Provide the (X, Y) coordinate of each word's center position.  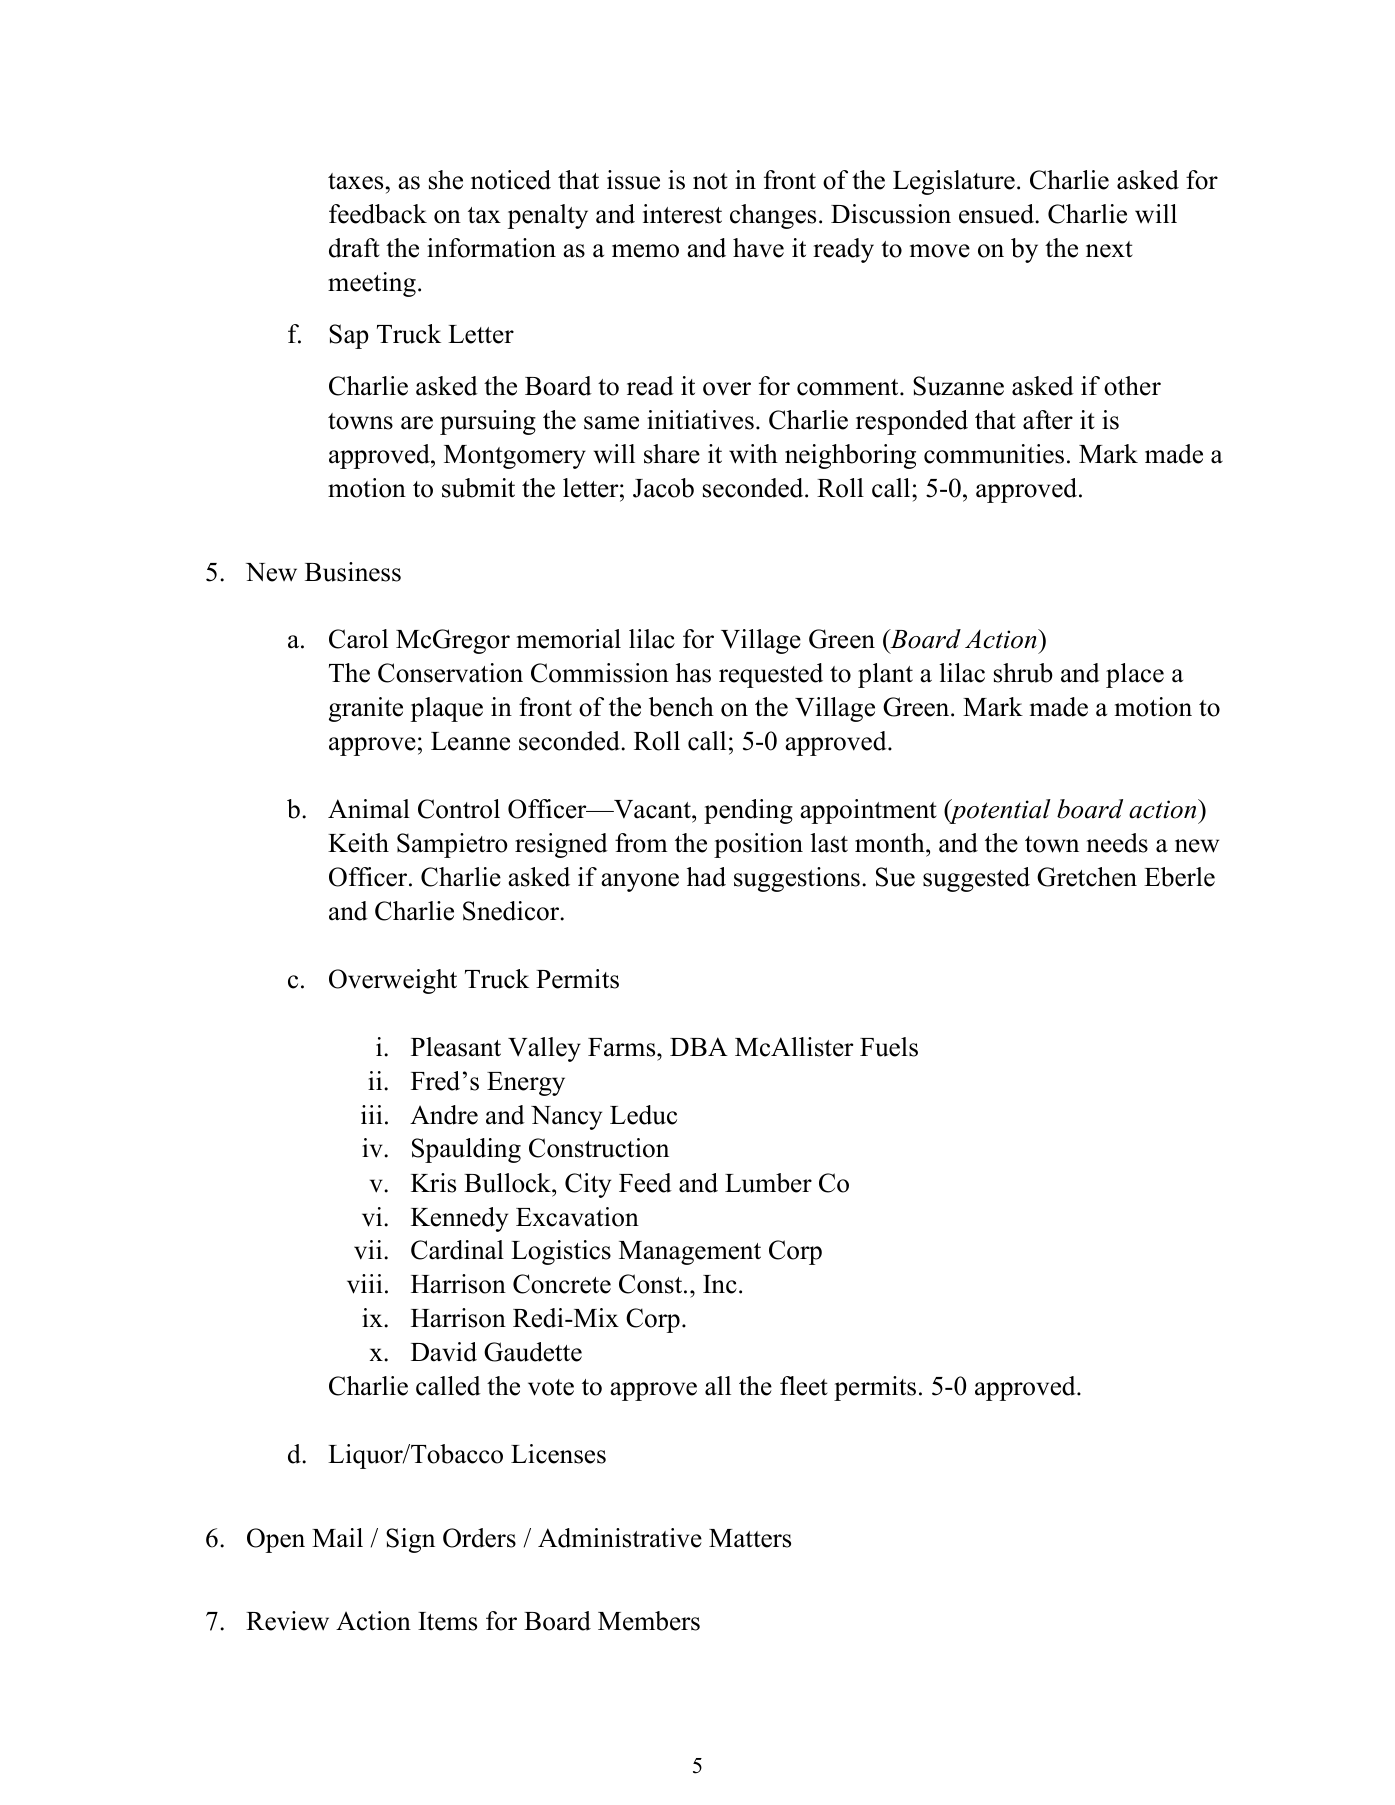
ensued (997, 214)
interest (682, 214)
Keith (358, 843)
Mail (337, 1538)
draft (354, 248)
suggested (976, 879)
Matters (750, 1538)
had (706, 877)
